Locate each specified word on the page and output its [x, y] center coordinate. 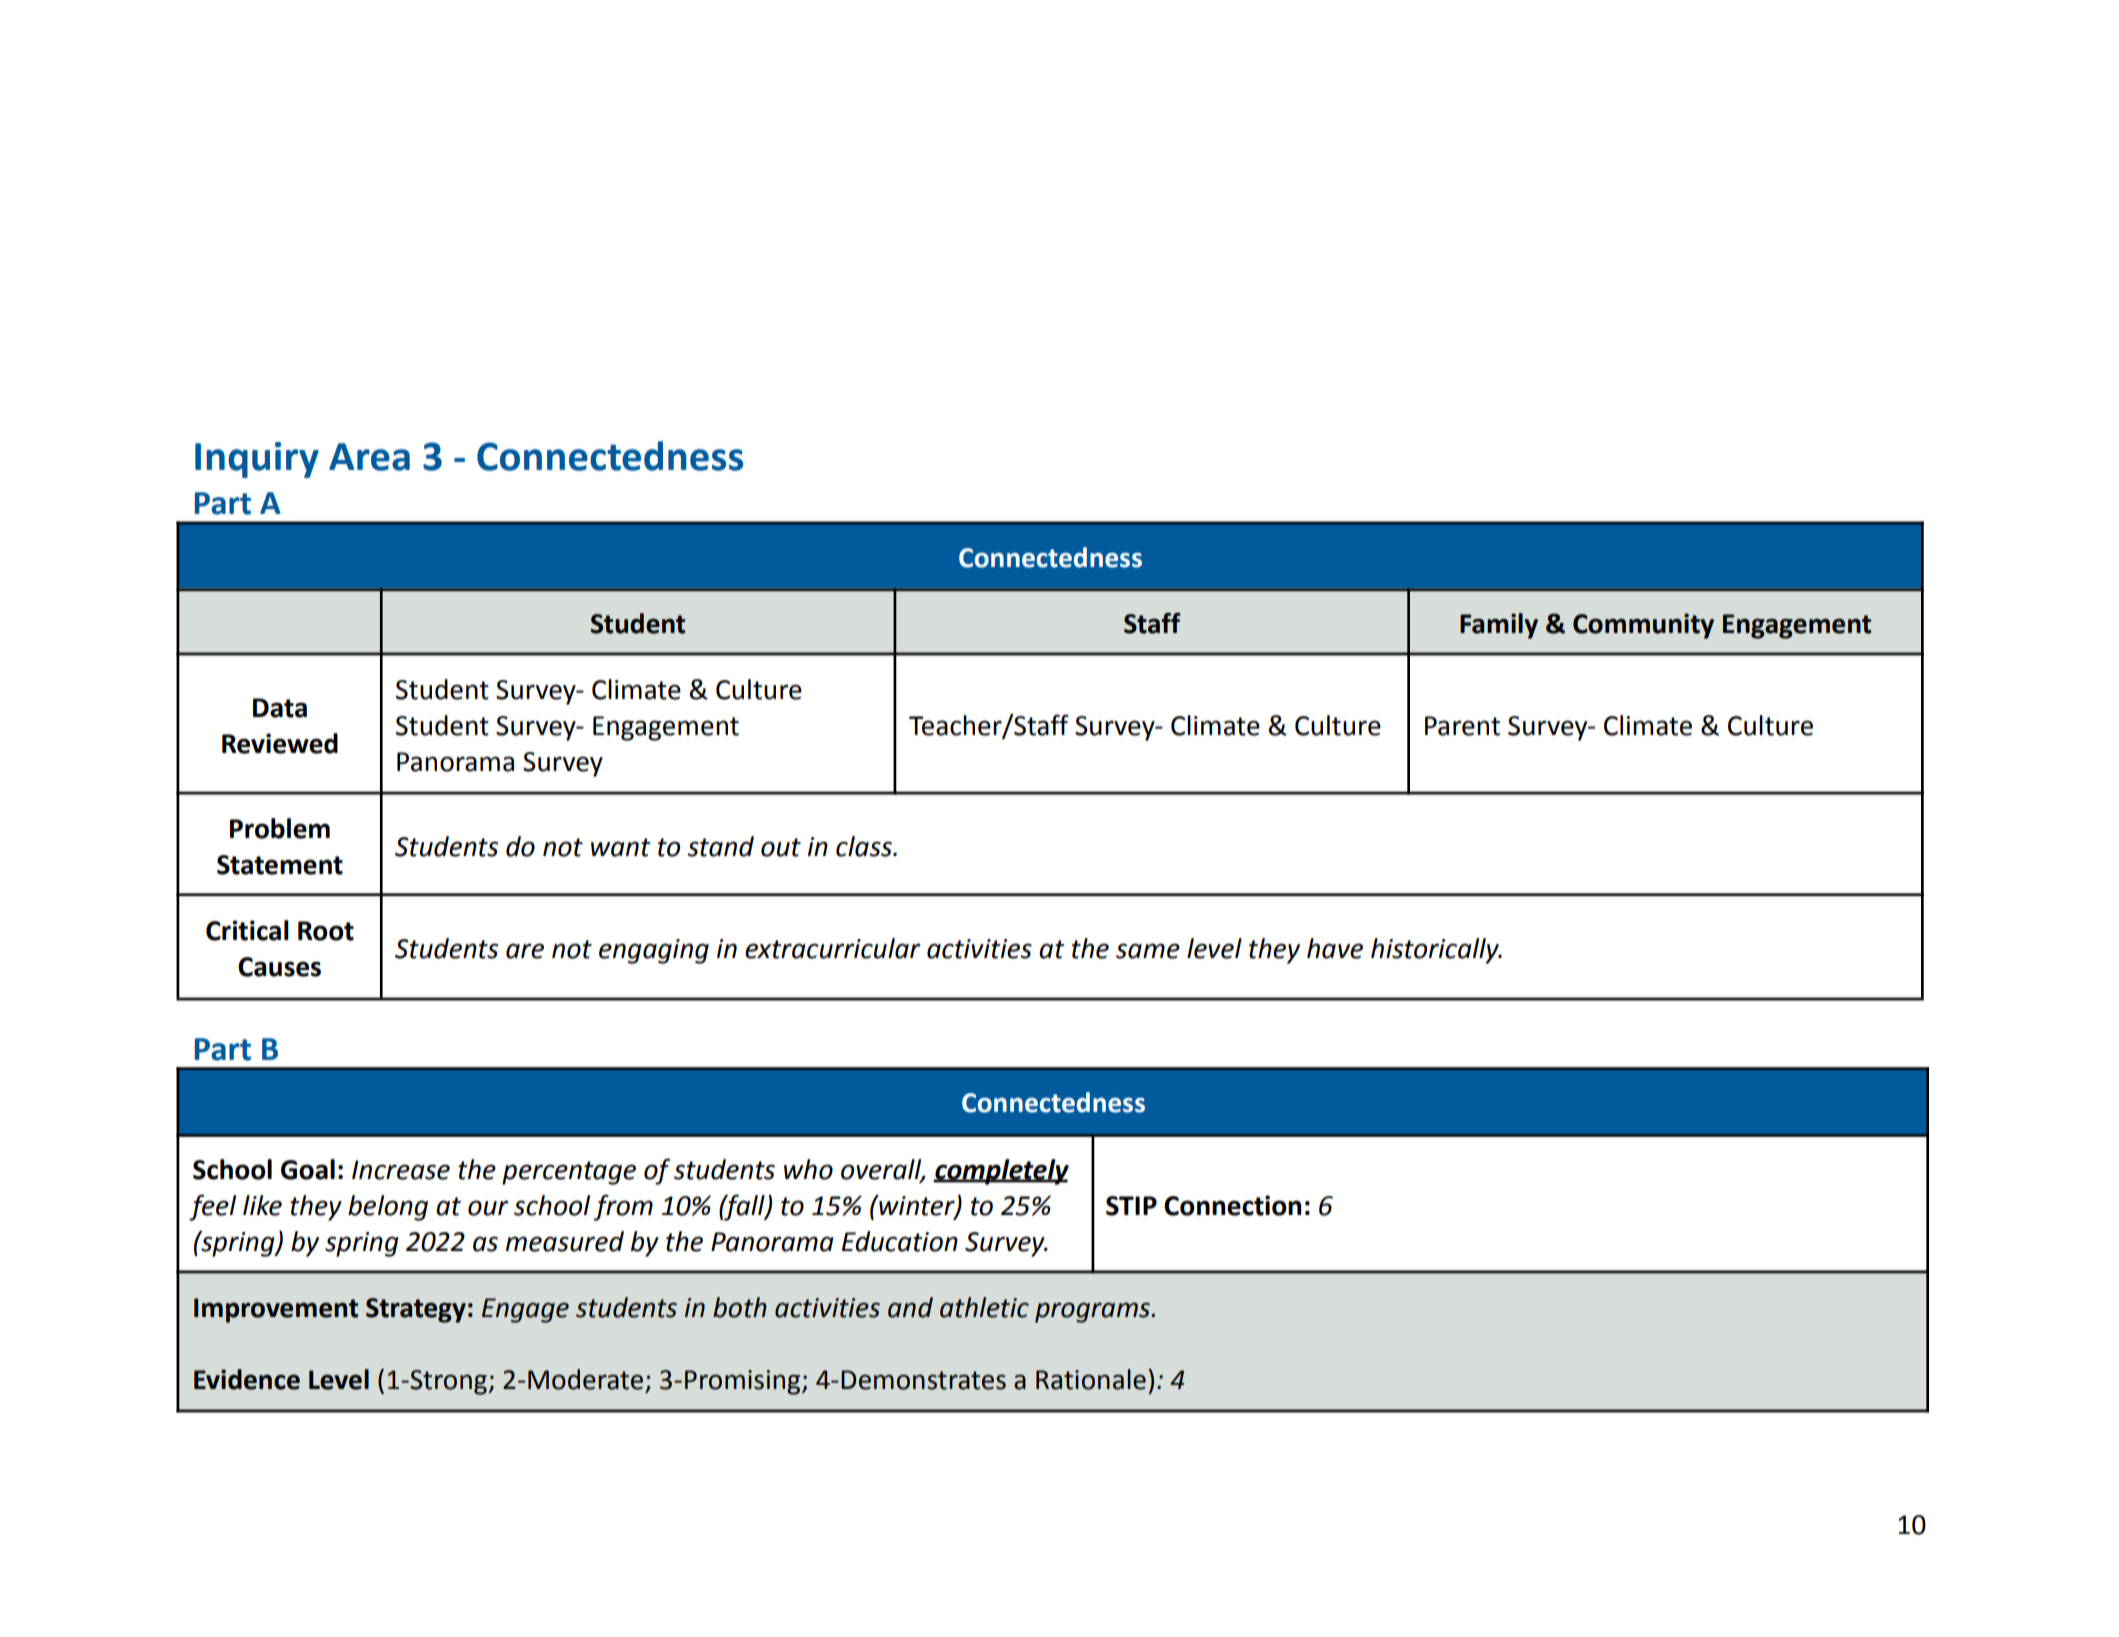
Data [280, 708]
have [1335, 948]
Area [369, 457]
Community [1643, 626]
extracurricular [833, 948]
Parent [1462, 726]
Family [1499, 626]
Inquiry [257, 460]
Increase [401, 1170]
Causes [279, 967]
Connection [1232, 1205]
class [865, 846]
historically [1436, 951]
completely [1001, 1172]
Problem [280, 828]
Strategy [416, 1310]
